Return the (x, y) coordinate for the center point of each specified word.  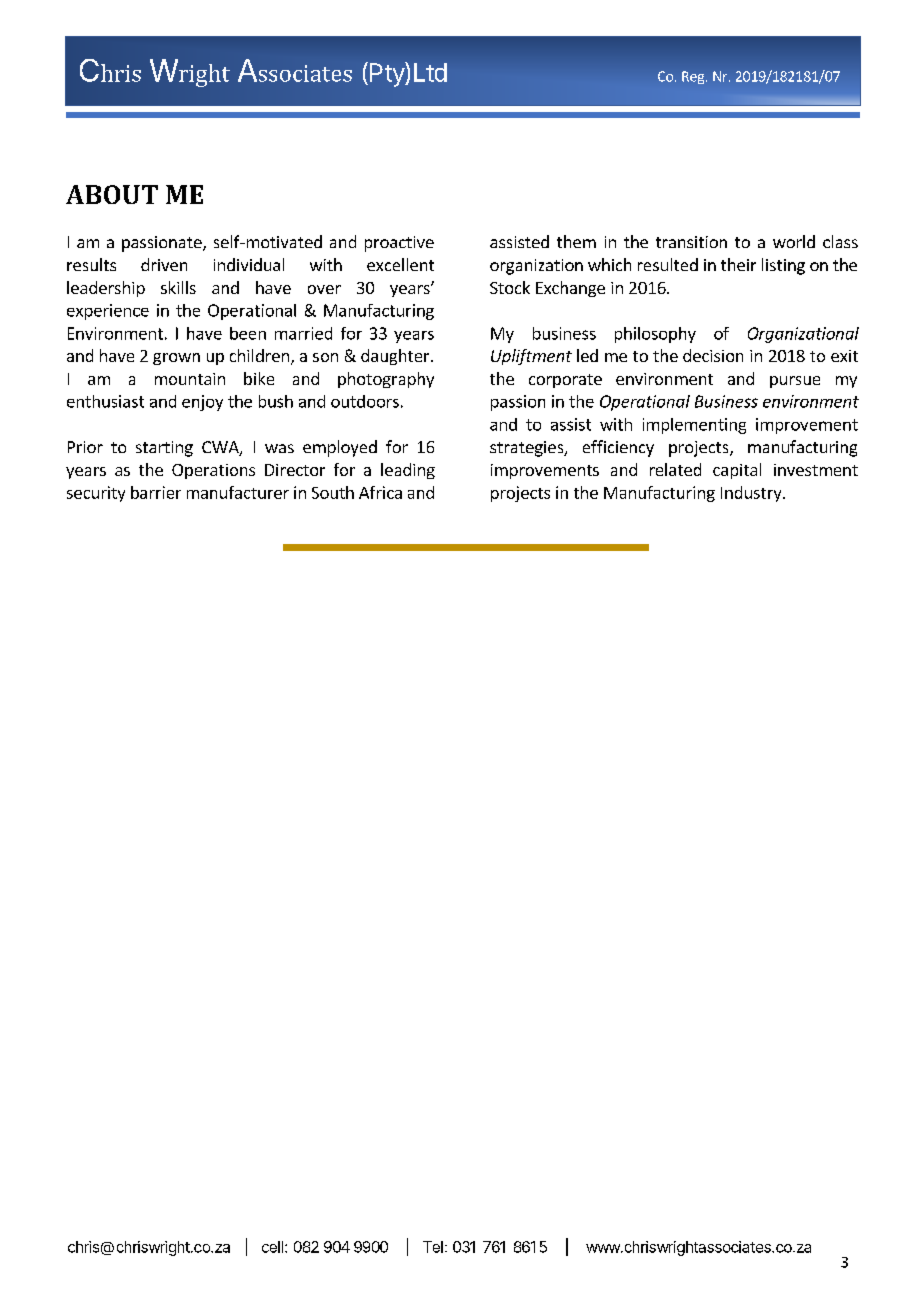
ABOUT (112, 194)
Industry (752, 494)
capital (737, 471)
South (333, 492)
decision (713, 355)
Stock (510, 287)
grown (176, 359)
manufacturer (238, 492)
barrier (156, 492)
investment (816, 470)
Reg (694, 77)
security (96, 494)
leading (408, 471)
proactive (399, 244)
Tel (433, 1247)
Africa (380, 492)
